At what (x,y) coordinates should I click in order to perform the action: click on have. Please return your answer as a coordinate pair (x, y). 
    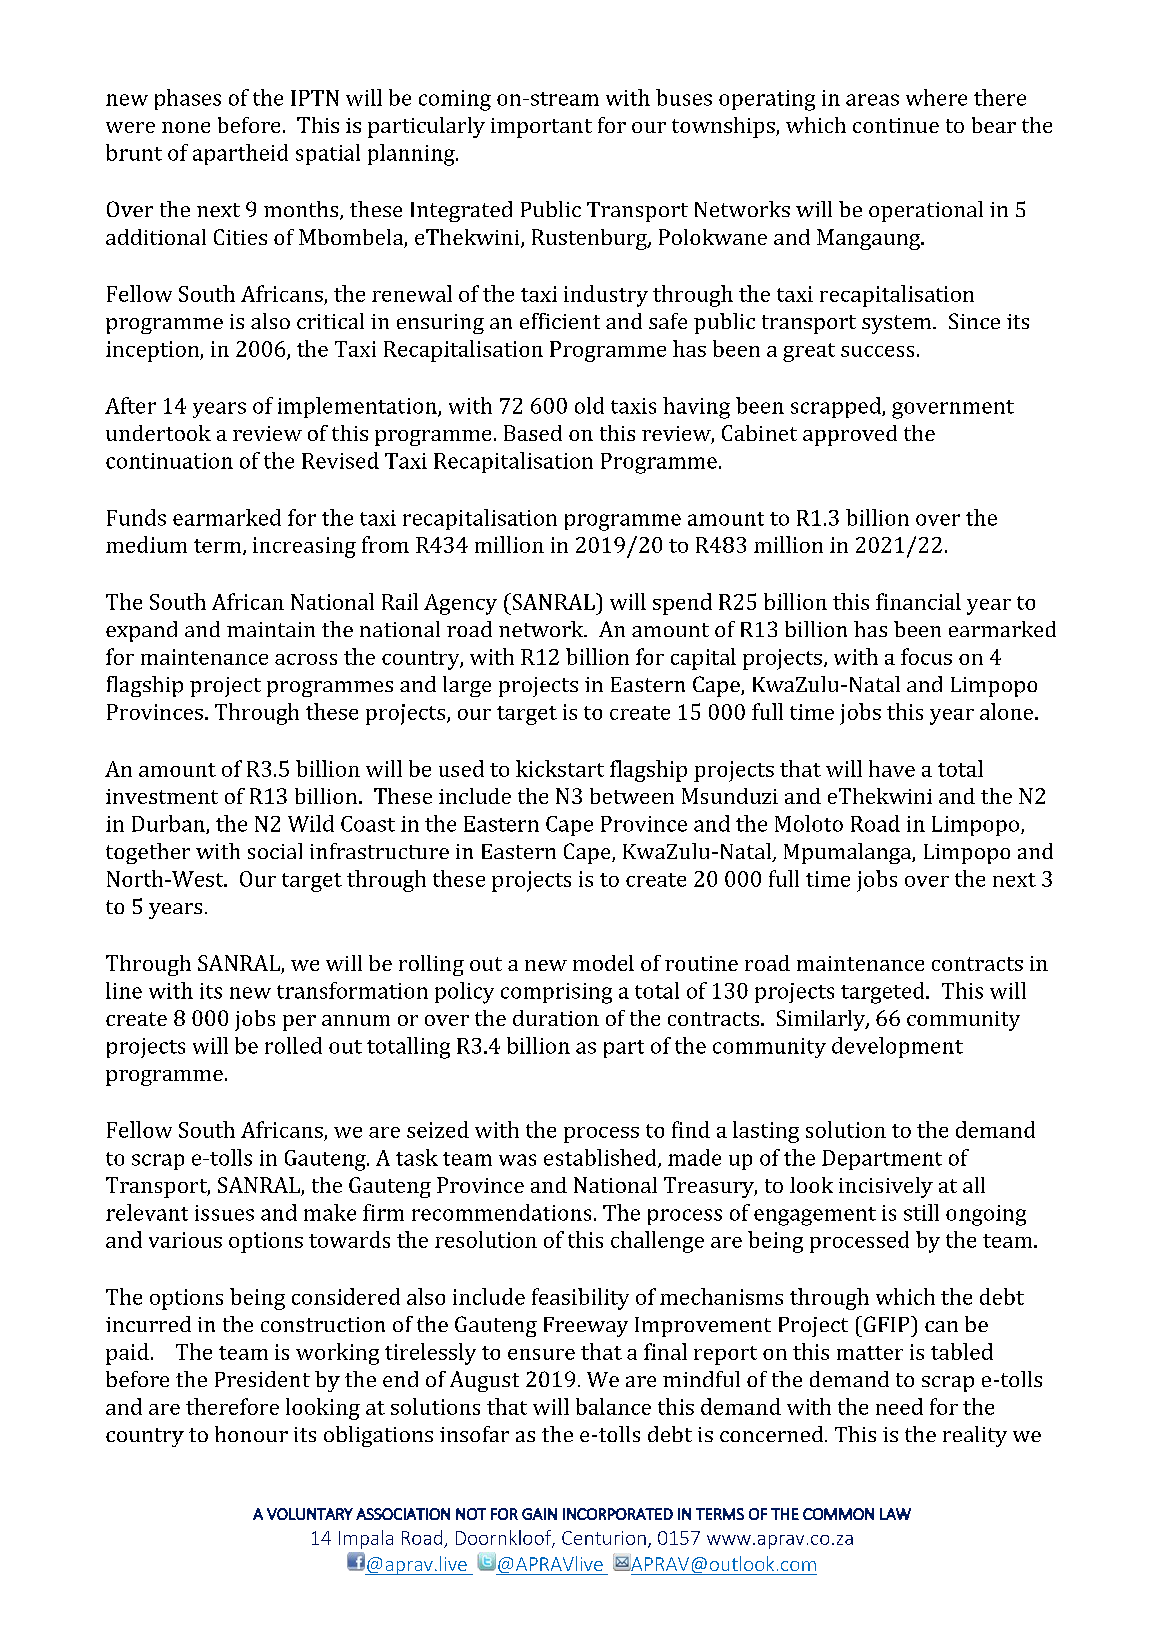
    Looking at the image, I should click on (892, 768).
